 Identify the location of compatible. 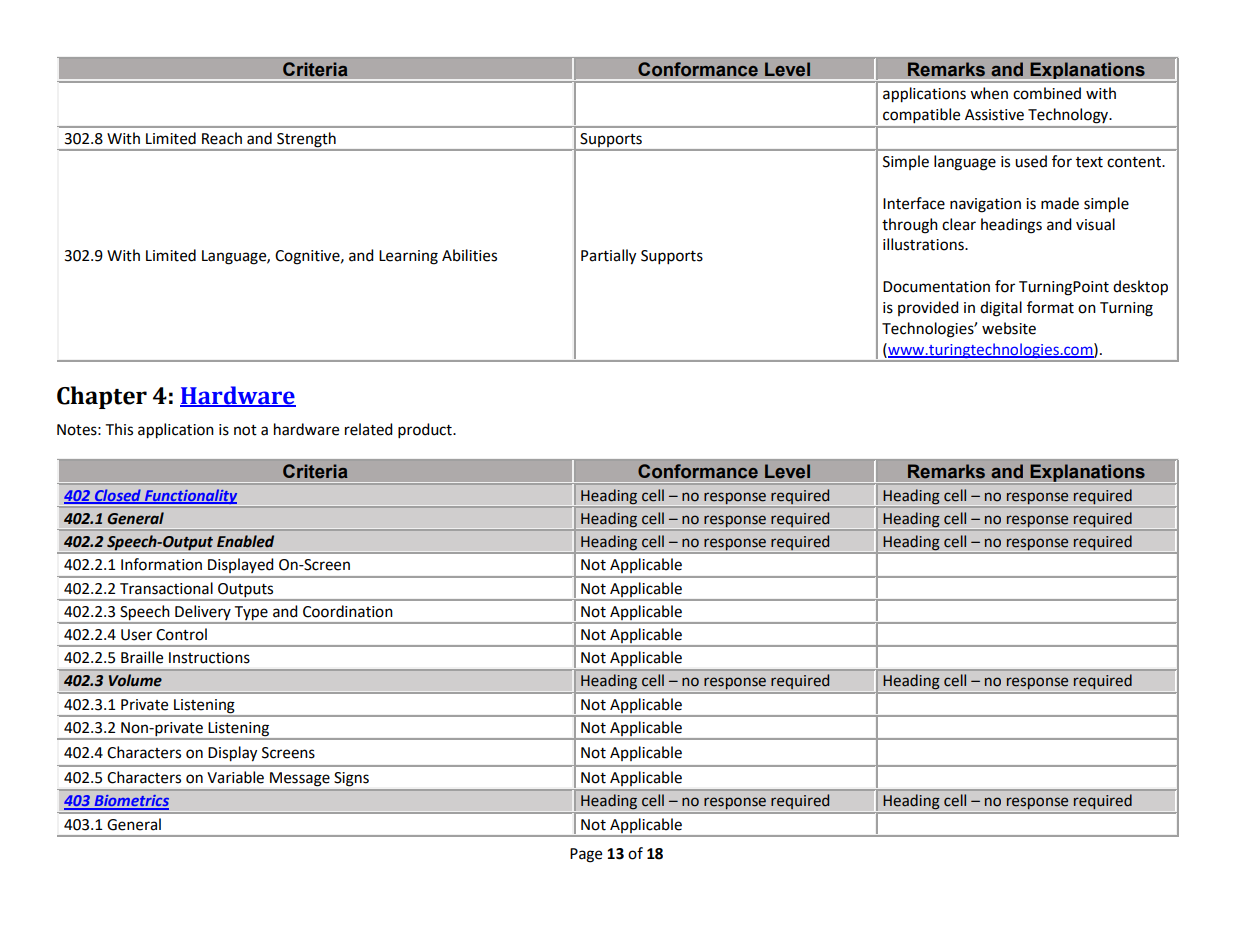
(921, 115).
